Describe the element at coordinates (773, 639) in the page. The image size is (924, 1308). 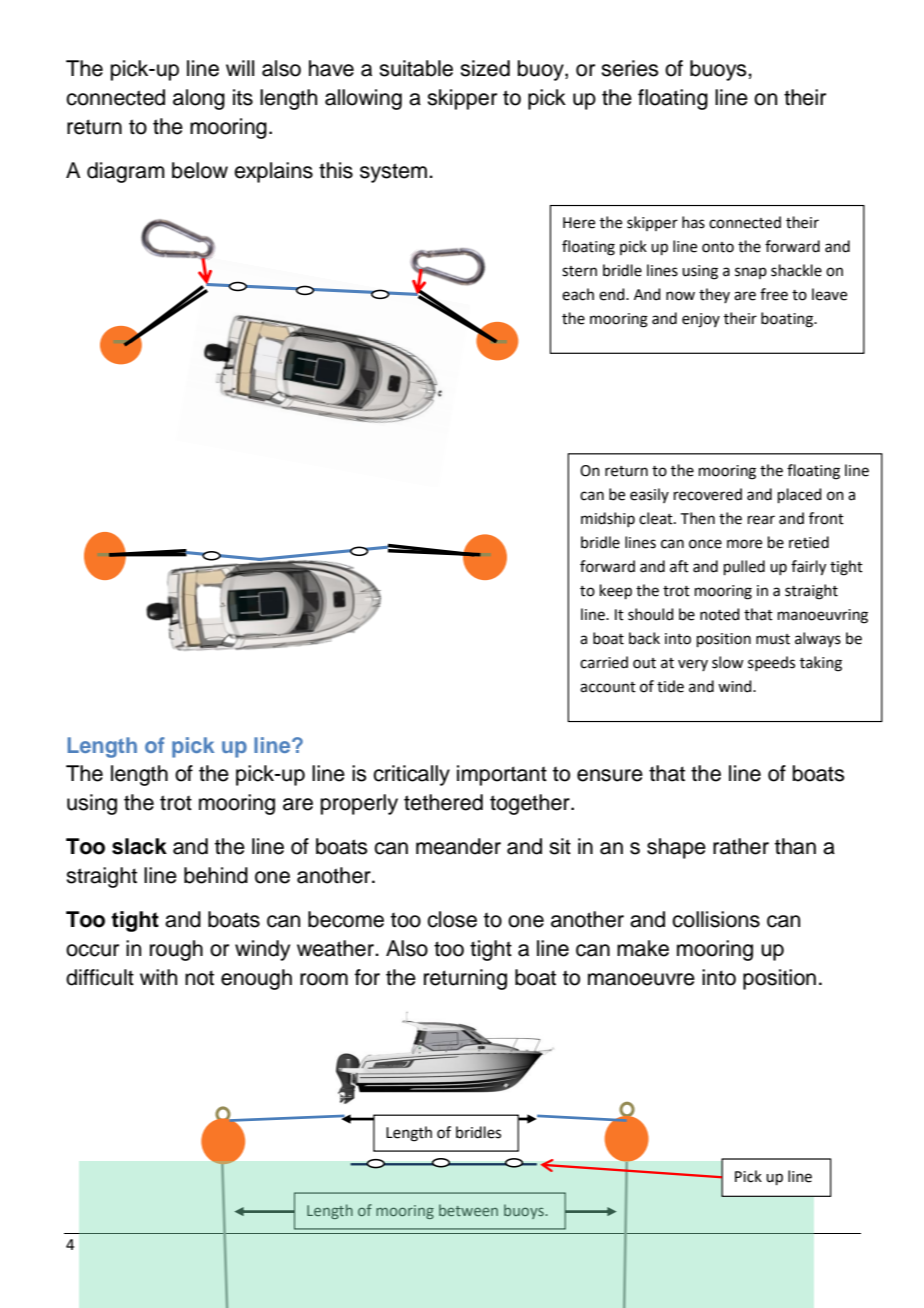
I see `must` at that location.
